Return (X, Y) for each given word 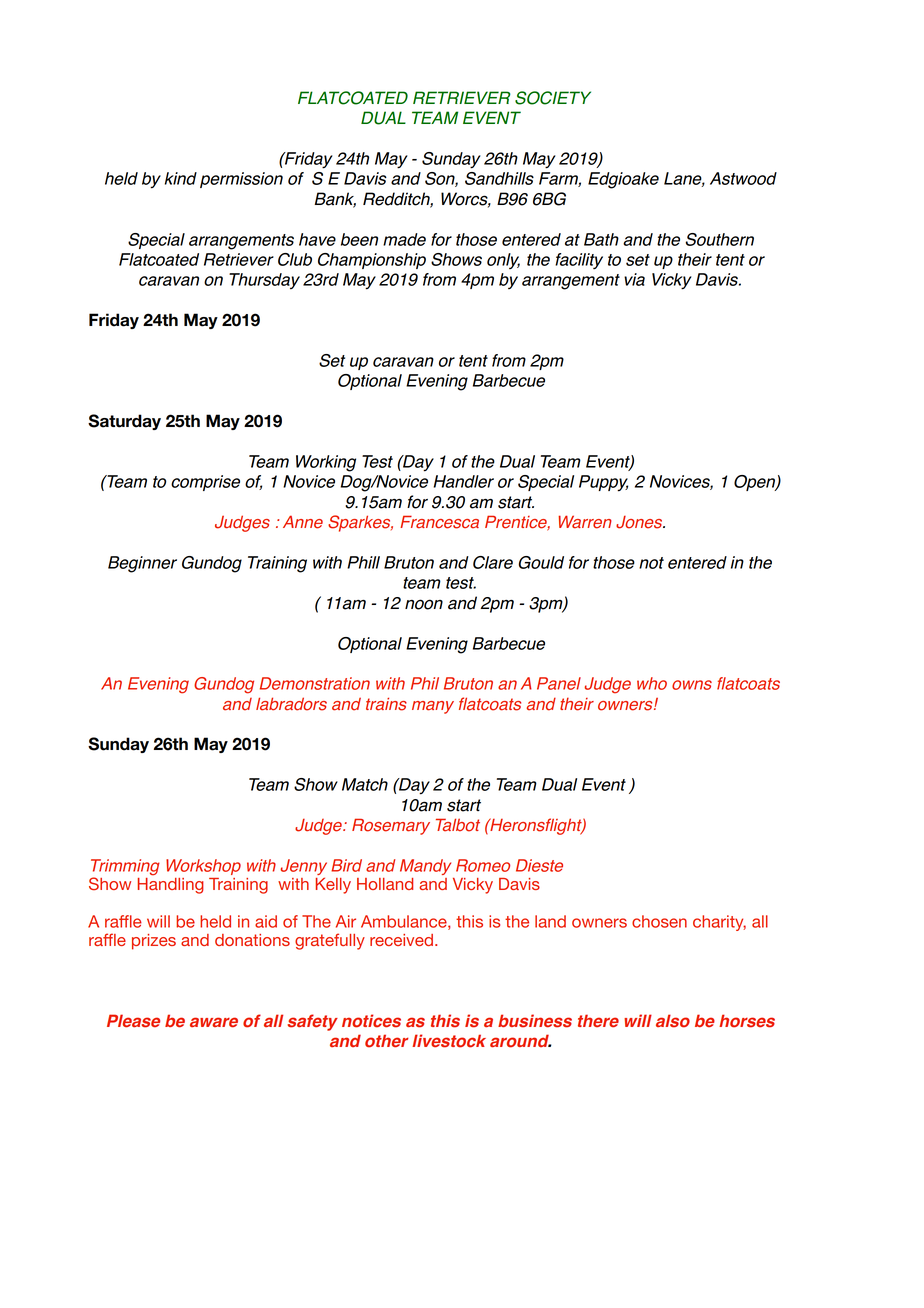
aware (214, 1022)
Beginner (142, 564)
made (404, 239)
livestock (449, 1041)
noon (424, 604)
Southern (720, 239)
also (673, 1021)
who (652, 683)
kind (181, 178)
